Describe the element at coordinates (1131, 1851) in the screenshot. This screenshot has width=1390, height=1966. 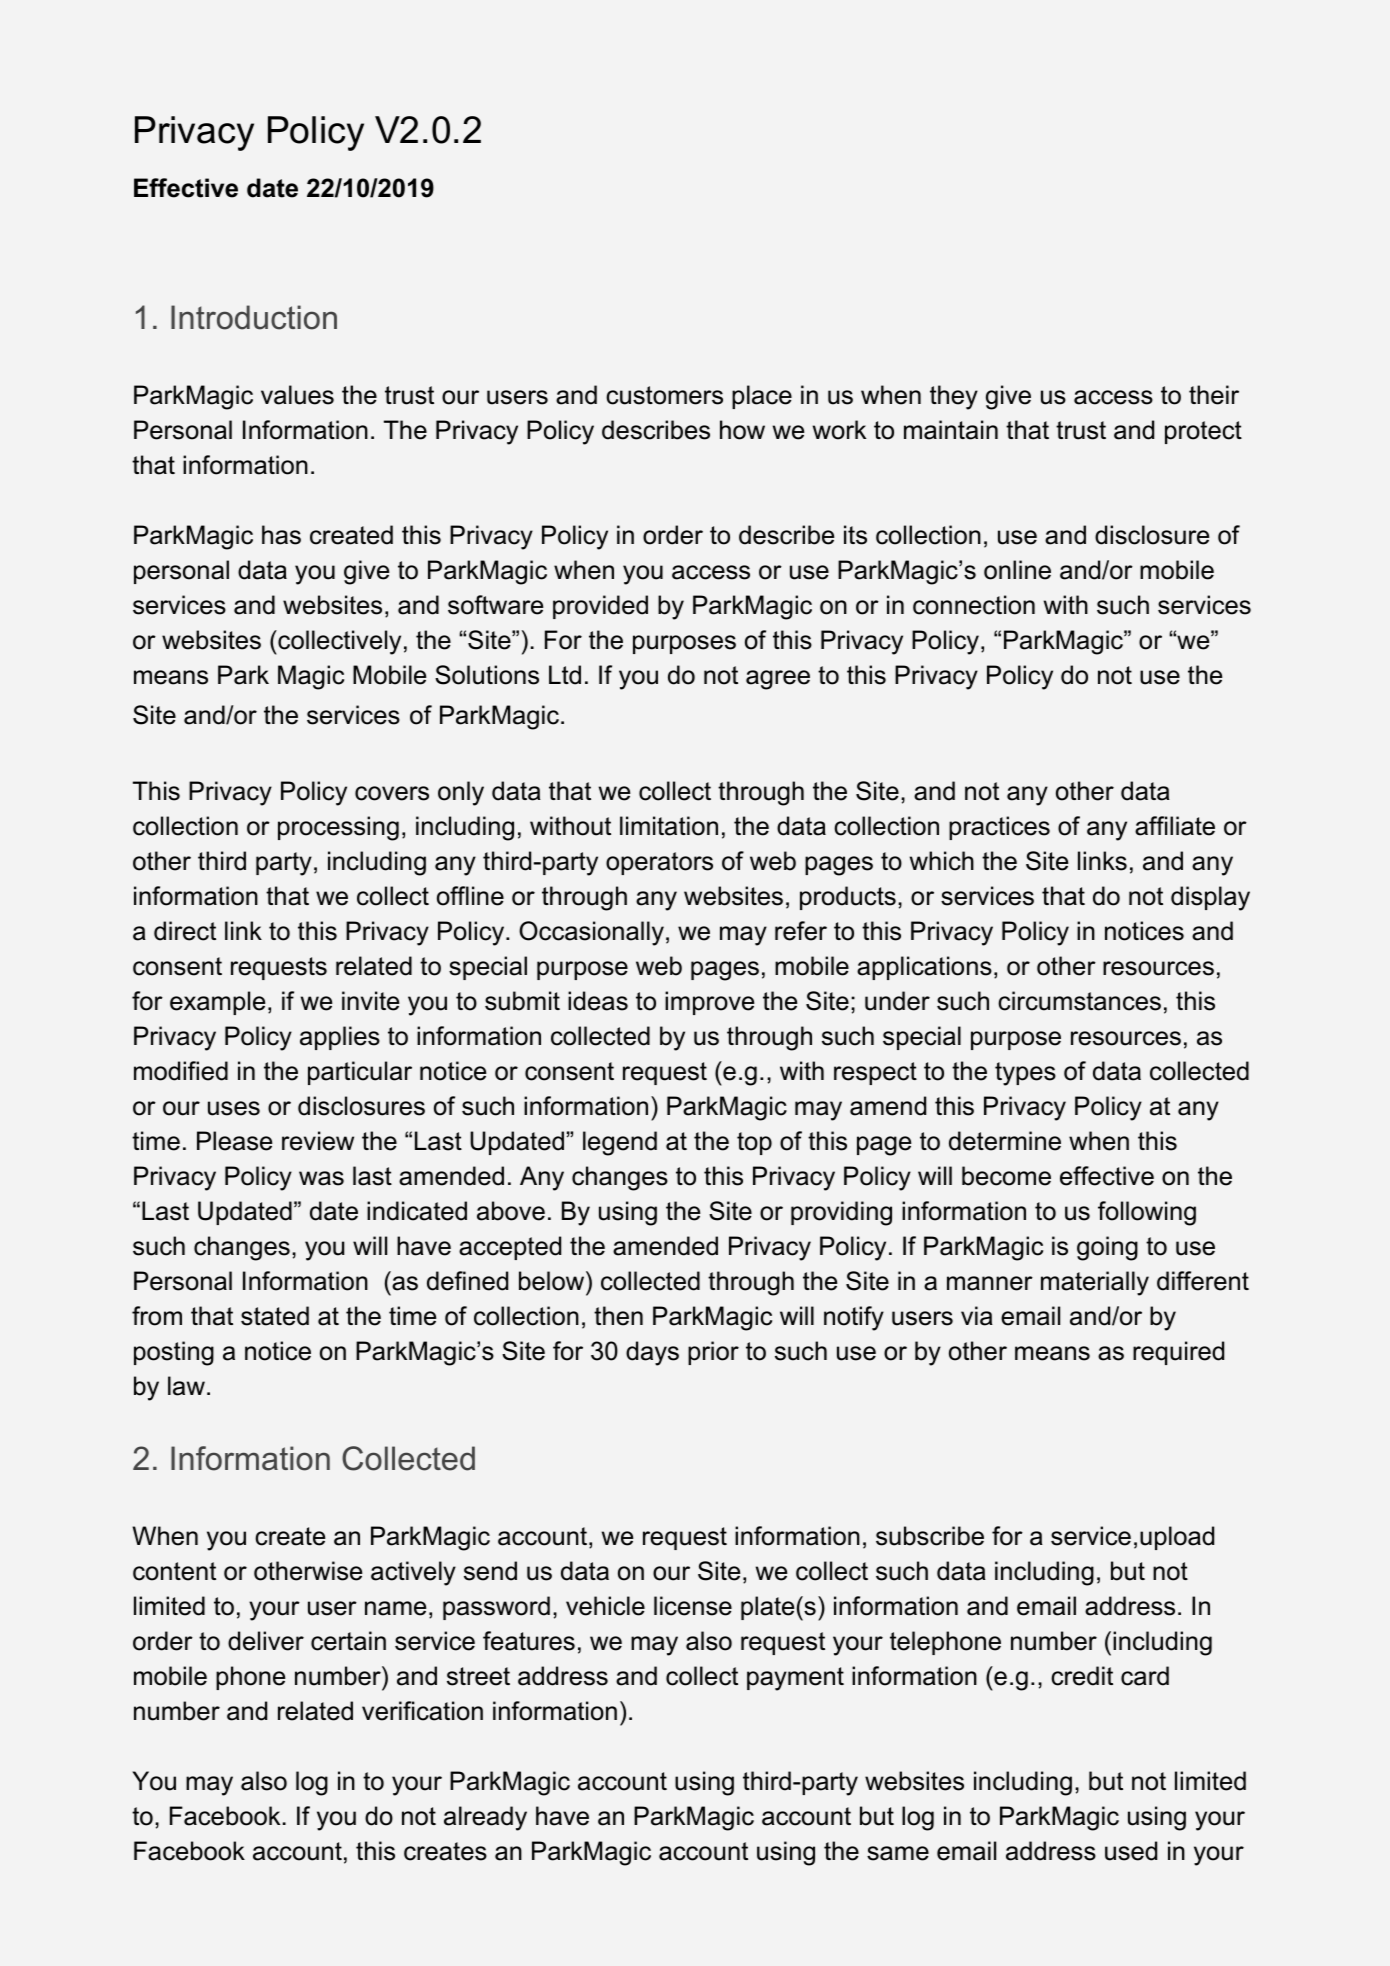
I see `used` at that location.
